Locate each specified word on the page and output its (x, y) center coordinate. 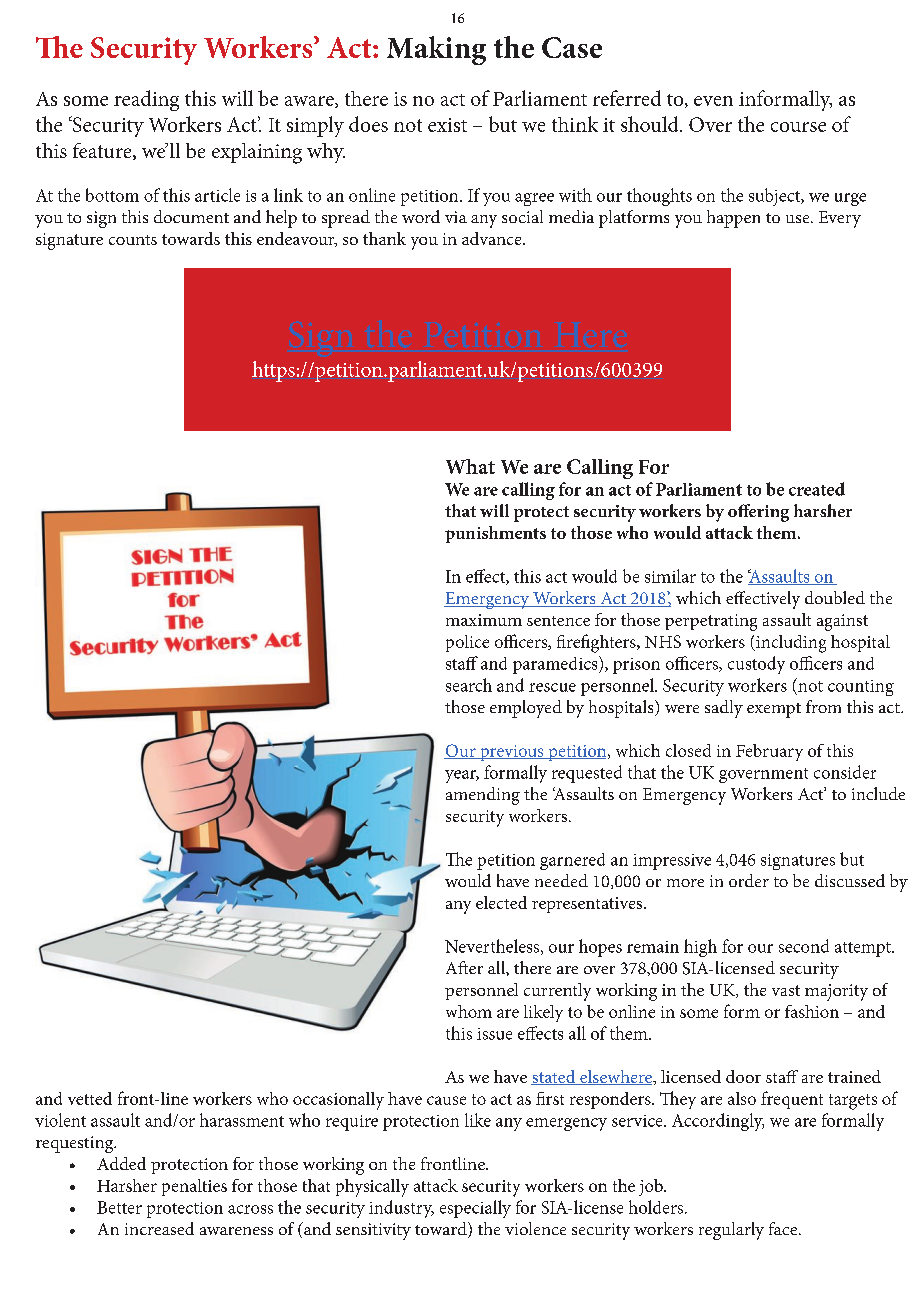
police (467, 643)
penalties (194, 1187)
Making (436, 50)
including (790, 644)
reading (146, 100)
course (798, 127)
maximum (484, 620)
